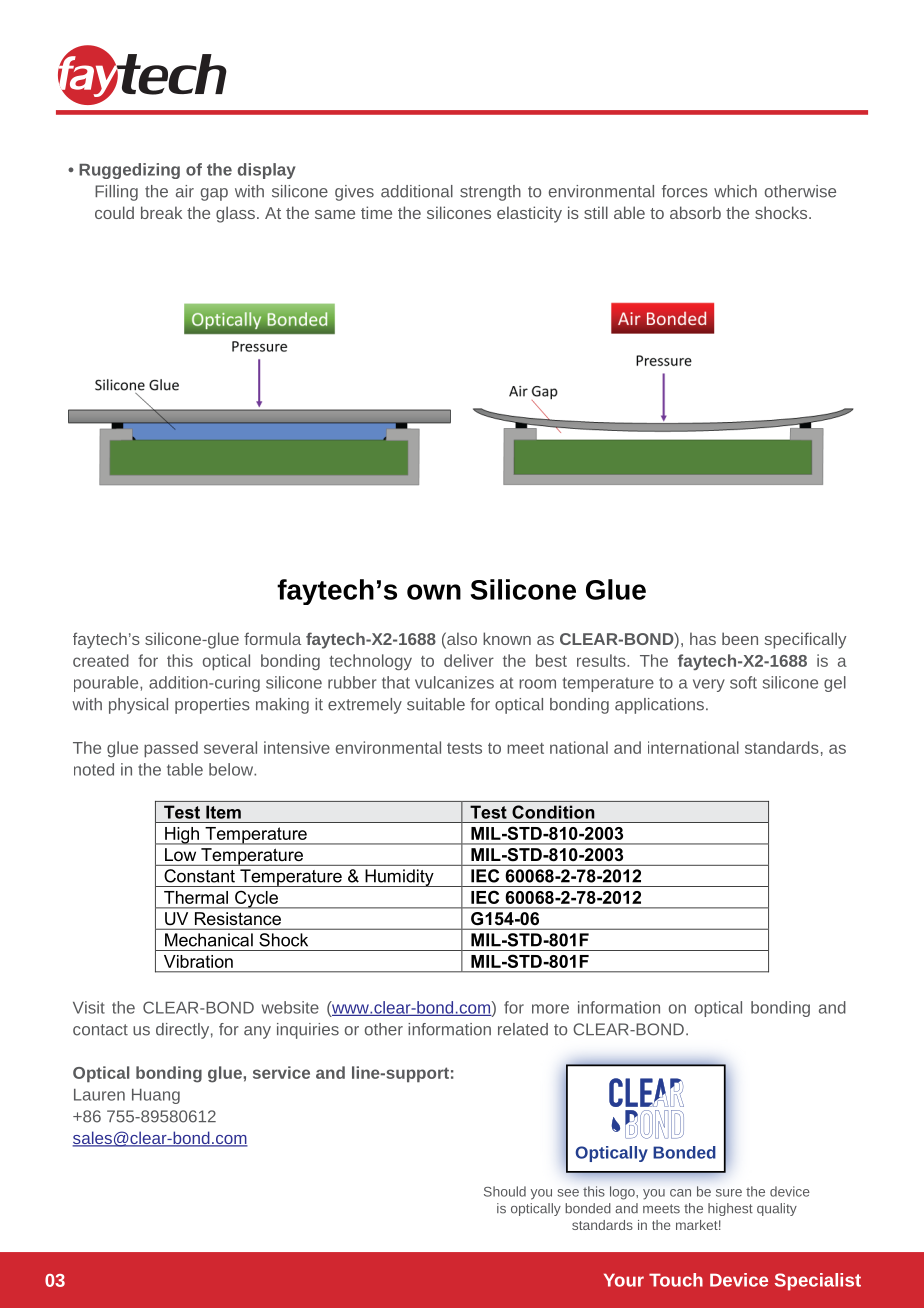  I want to click on related, so click(523, 1029).
